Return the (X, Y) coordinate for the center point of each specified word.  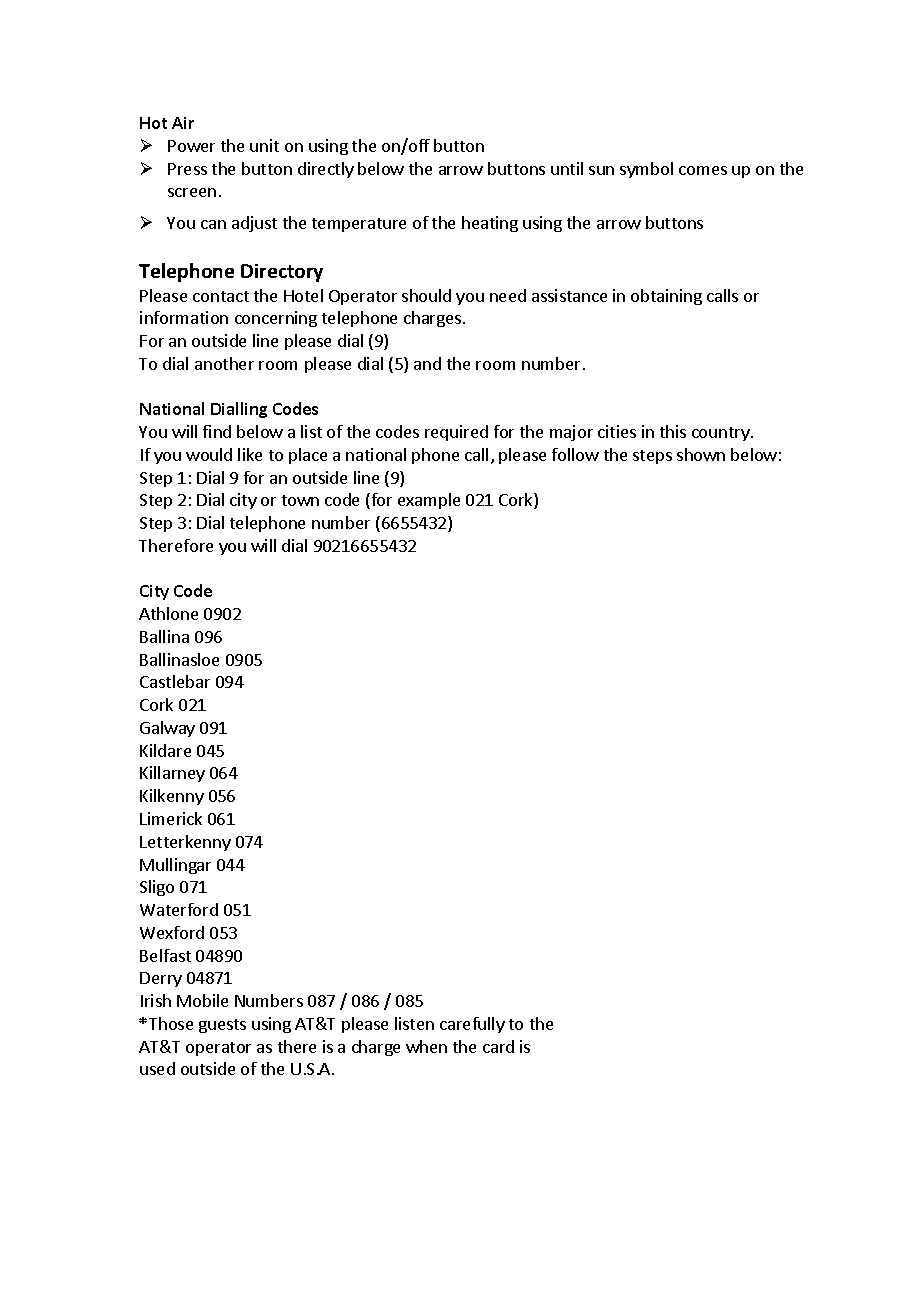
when (426, 1046)
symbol (646, 170)
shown (701, 454)
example (429, 501)
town (300, 500)
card (498, 1046)
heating (490, 224)
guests (222, 1026)
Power (191, 146)
